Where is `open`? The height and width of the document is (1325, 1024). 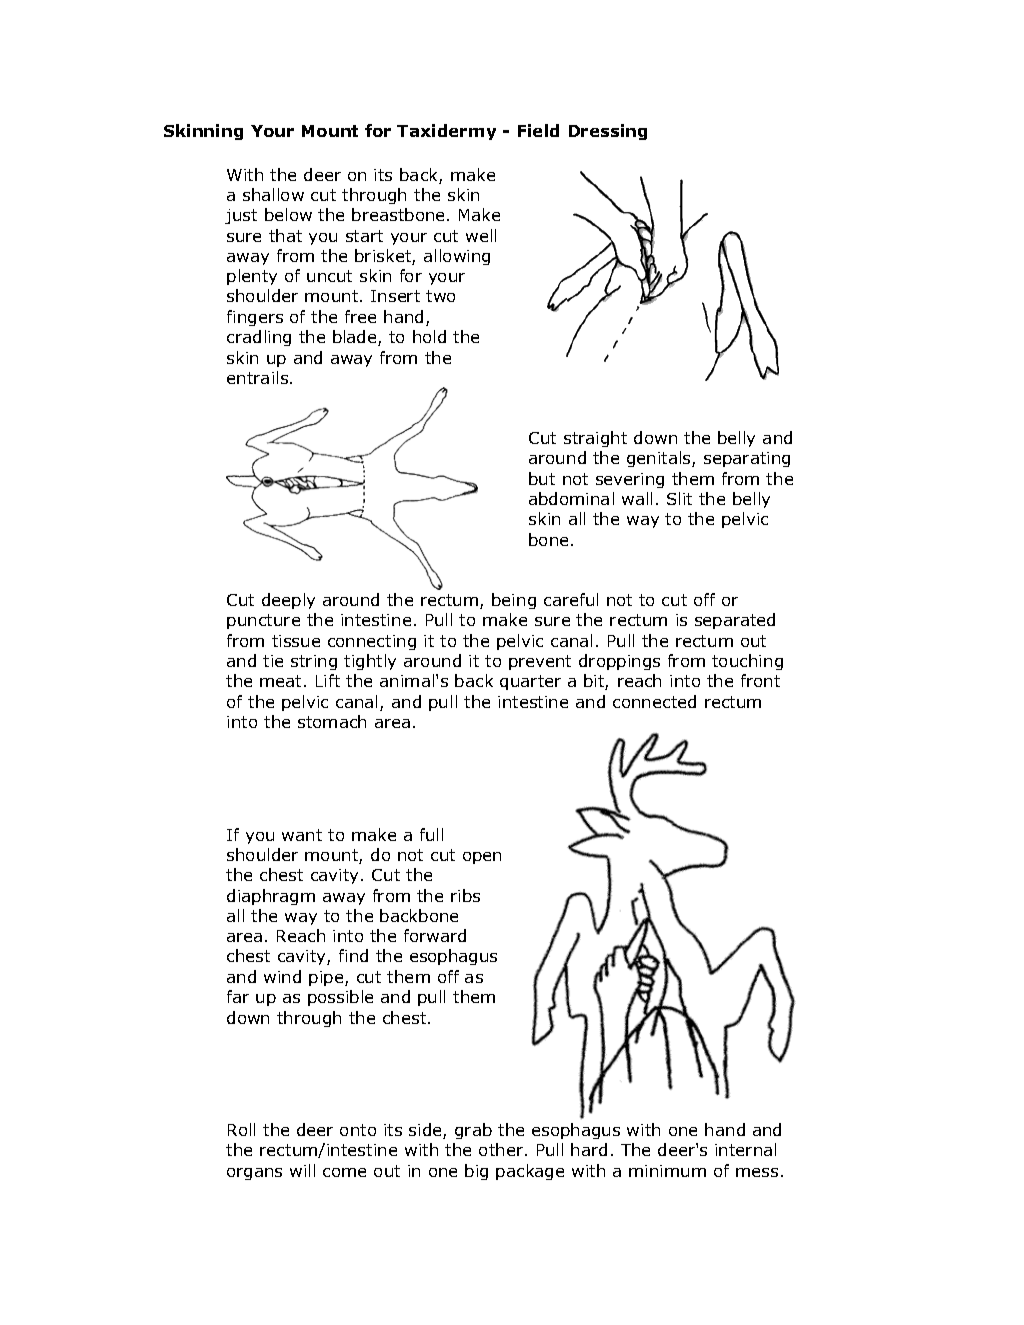 open is located at coordinates (482, 858).
